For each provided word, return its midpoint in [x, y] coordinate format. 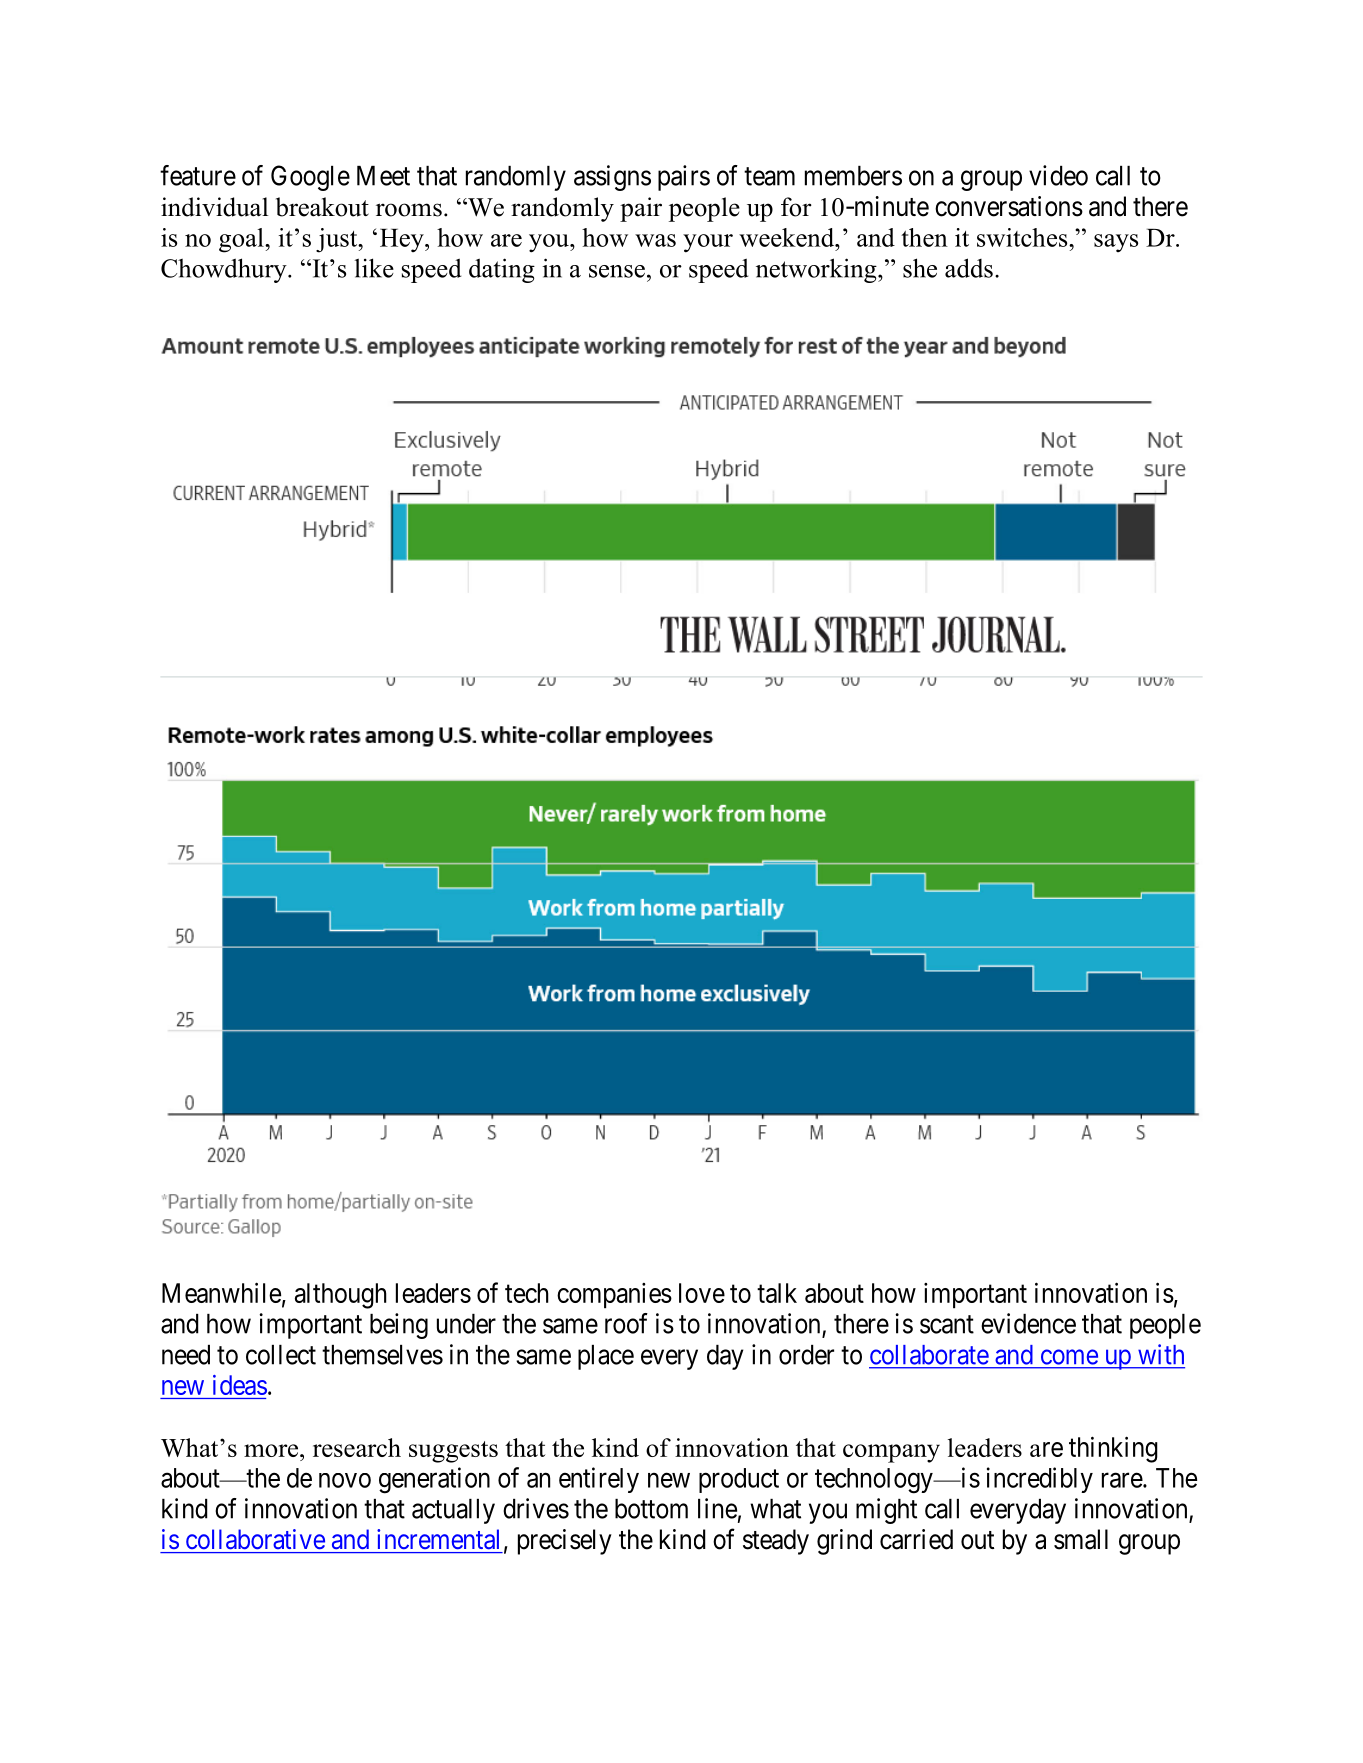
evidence [1028, 1323]
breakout [322, 207]
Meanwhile [221, 1292]
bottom [651, 1509]
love [702, 1293]
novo [345, 1480]
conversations [1009, 206]
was [655, 240]
